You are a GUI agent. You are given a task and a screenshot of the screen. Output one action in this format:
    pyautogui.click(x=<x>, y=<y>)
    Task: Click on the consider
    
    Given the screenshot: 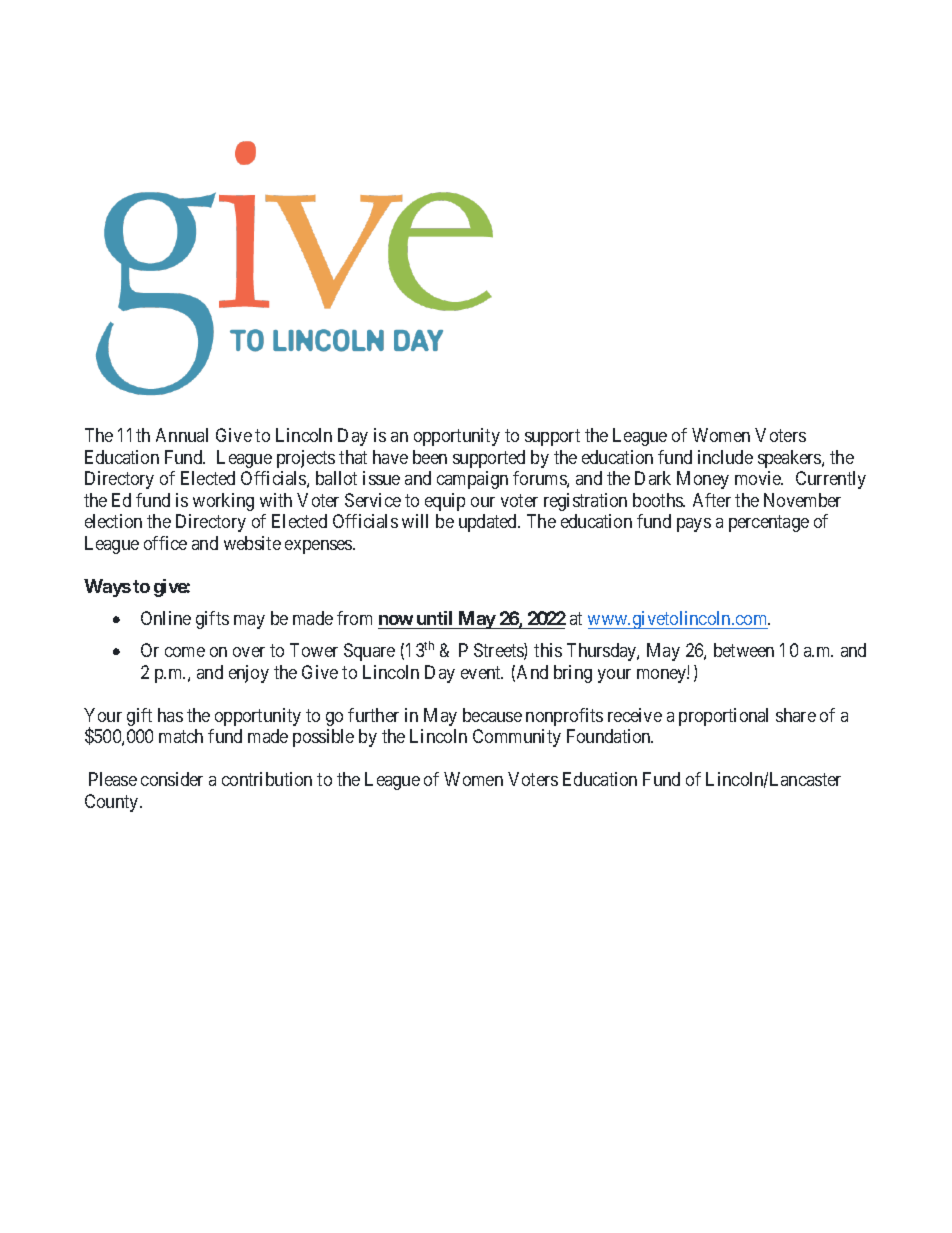 What is the action you would take?
    pyautogui.click(x=172, y=779)
